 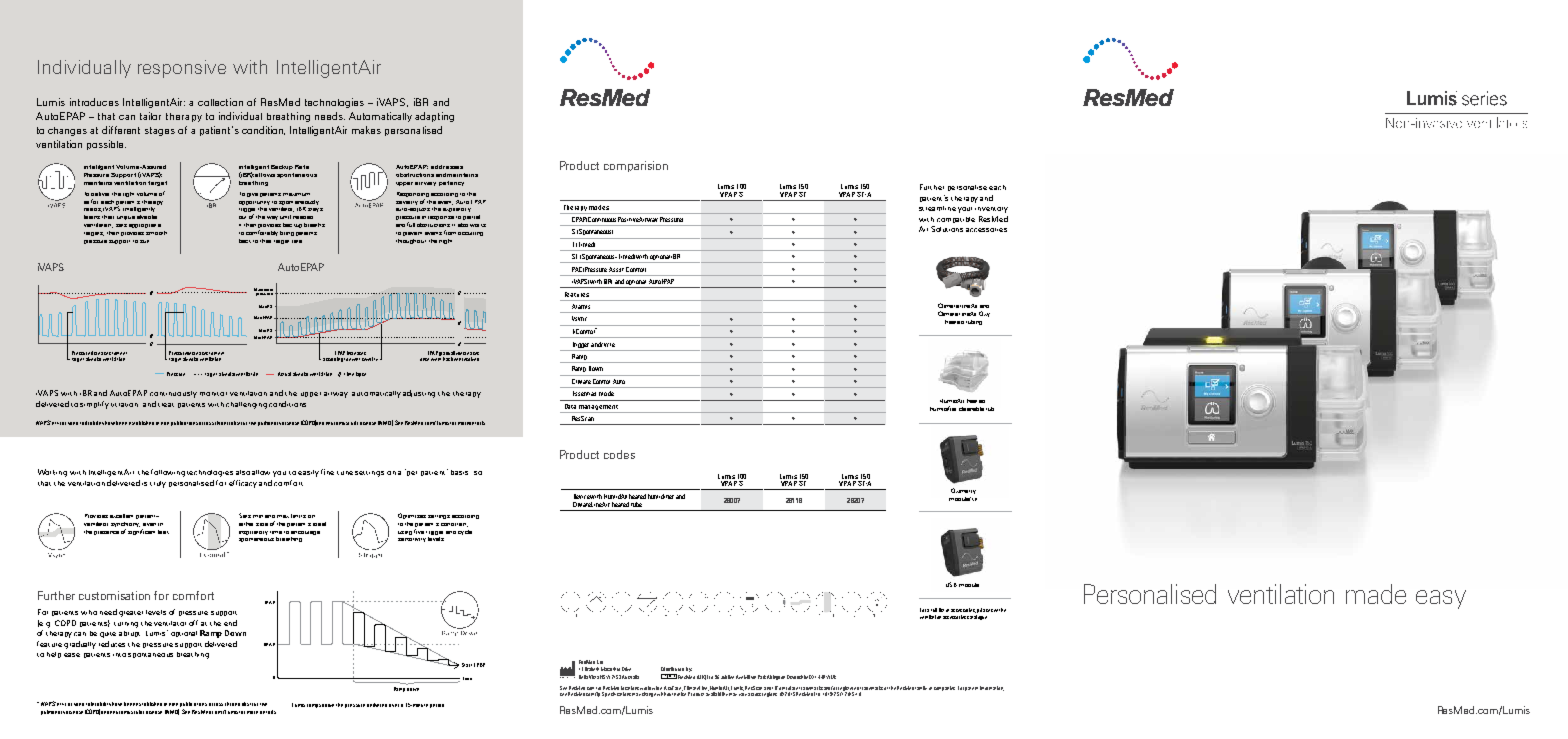 What do you see at coordinates (156, 233) in the document?
I see `smooth` at bounding box center [156, 233].
